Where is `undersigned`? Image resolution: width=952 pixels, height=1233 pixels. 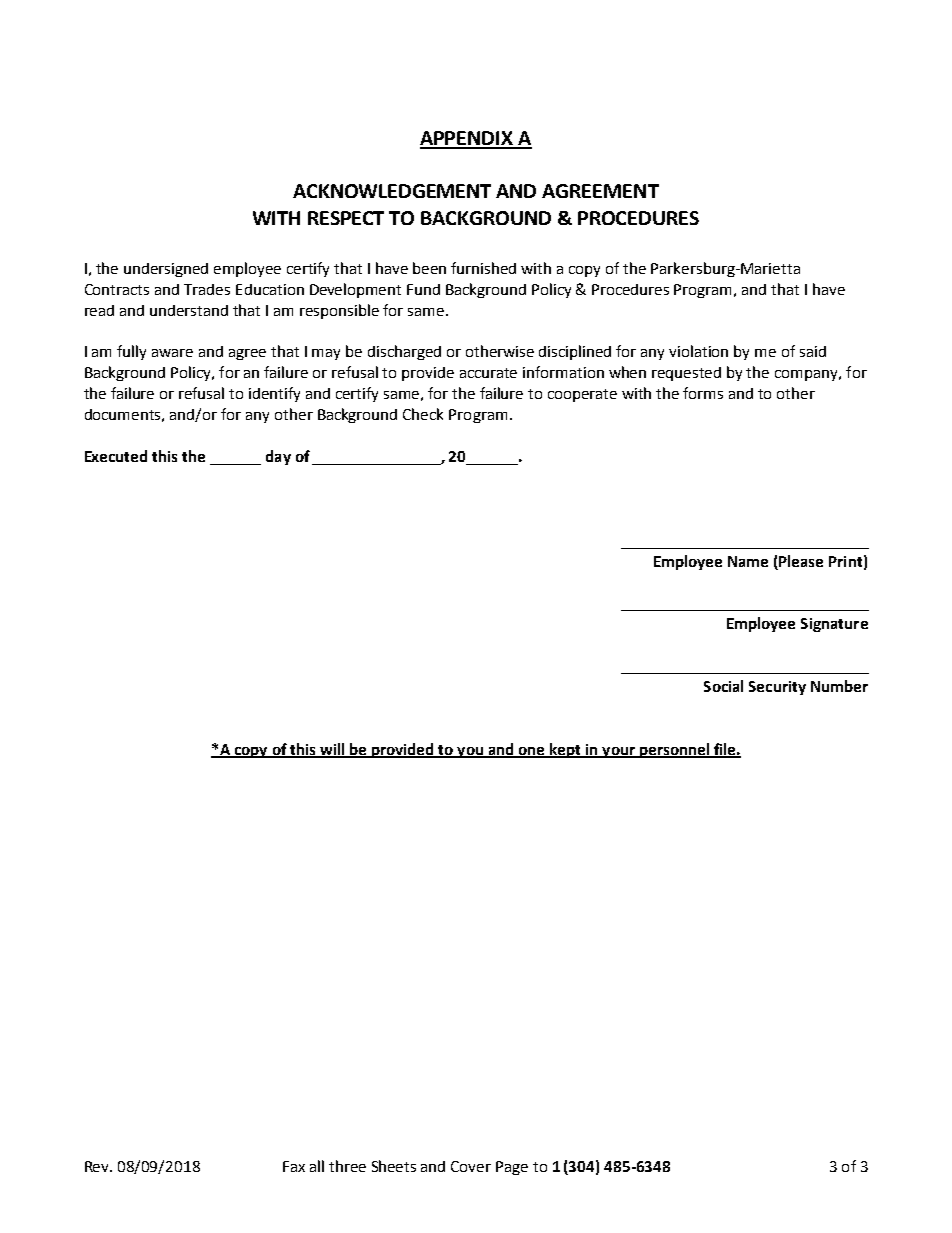
undersigned is located at coordinates (166, 270).
